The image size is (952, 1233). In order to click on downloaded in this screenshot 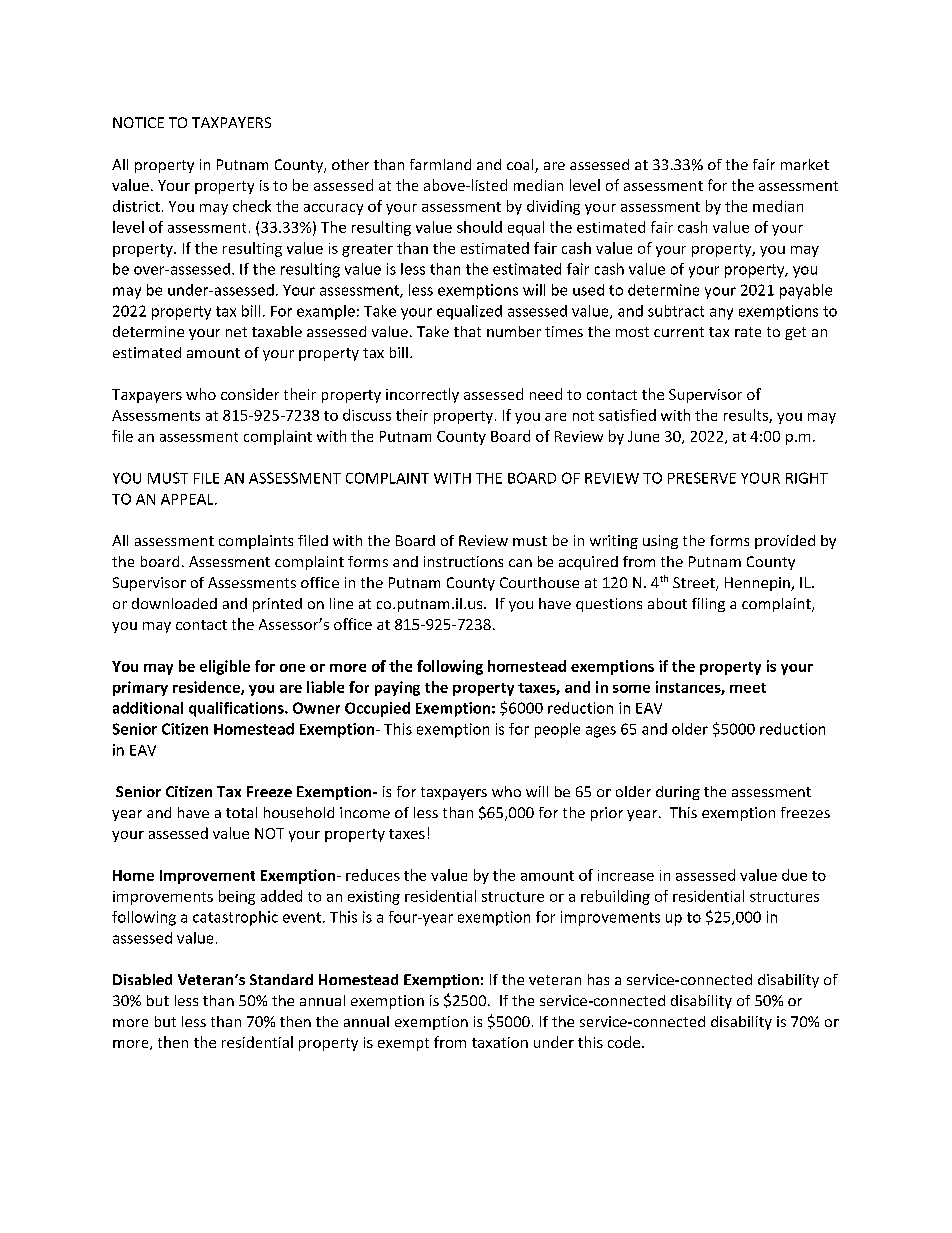, I will do `click(174, 603)`.
